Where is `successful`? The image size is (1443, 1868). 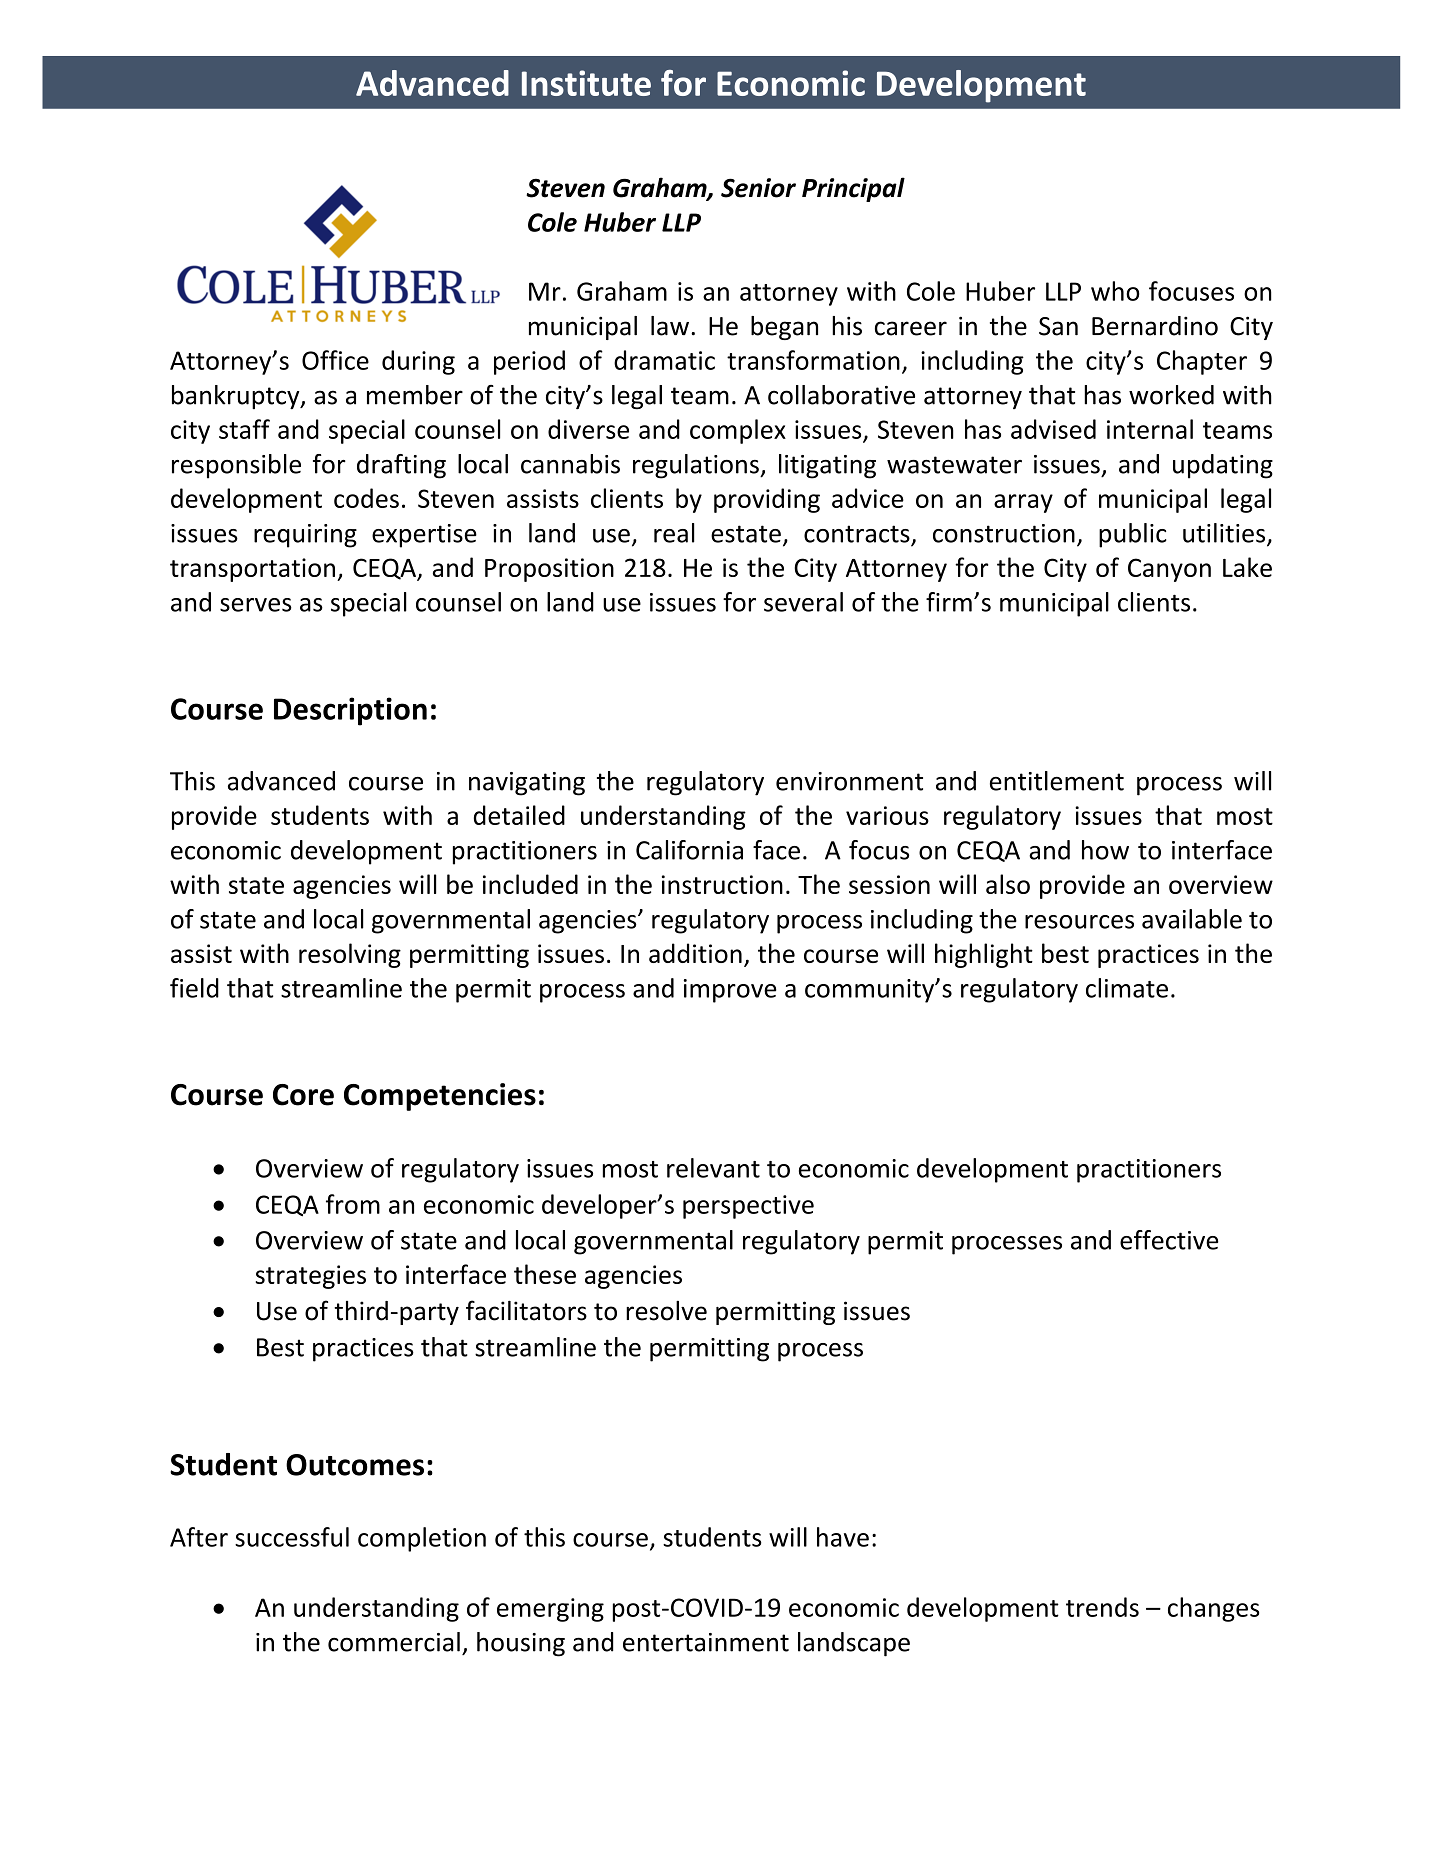 successful is located at coordinates (292, 1537).
